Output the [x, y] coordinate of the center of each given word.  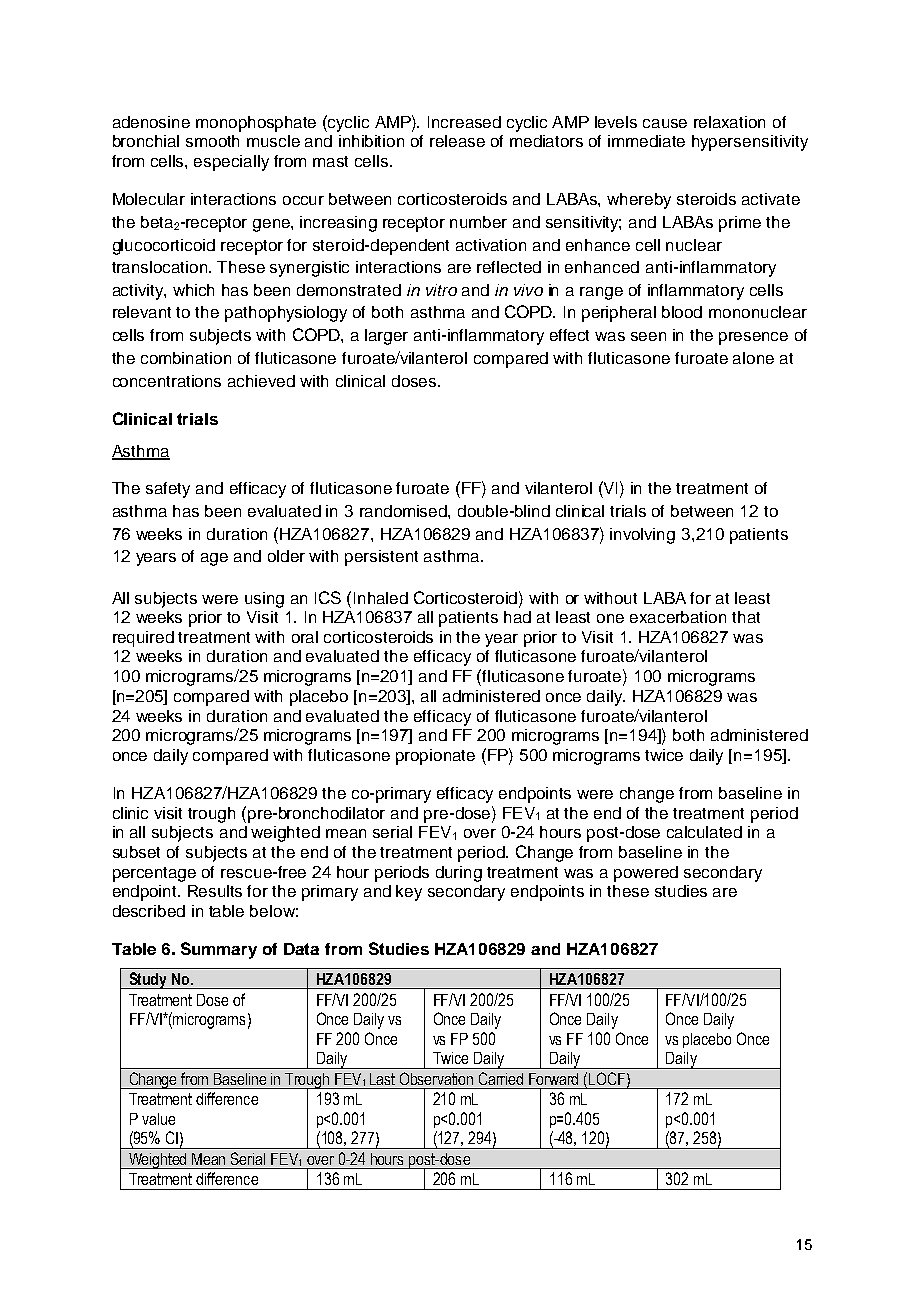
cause [665, 123]
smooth [212, 141]
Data [301, 949]
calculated [704, 832]
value [158, 1119]
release [457, 141]
